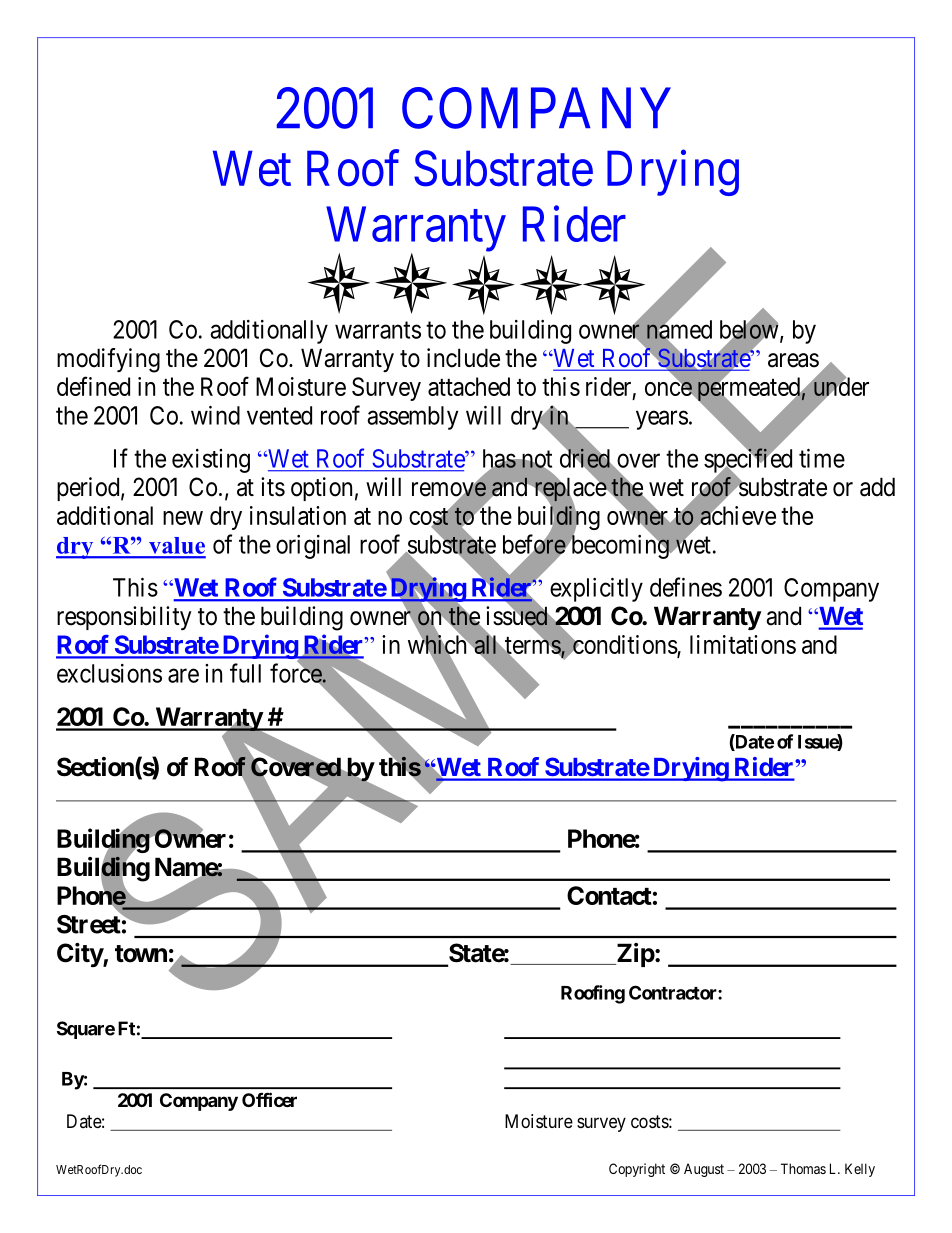 This page has height=1233, width=952. I want to click on full, so click(245, 673).
